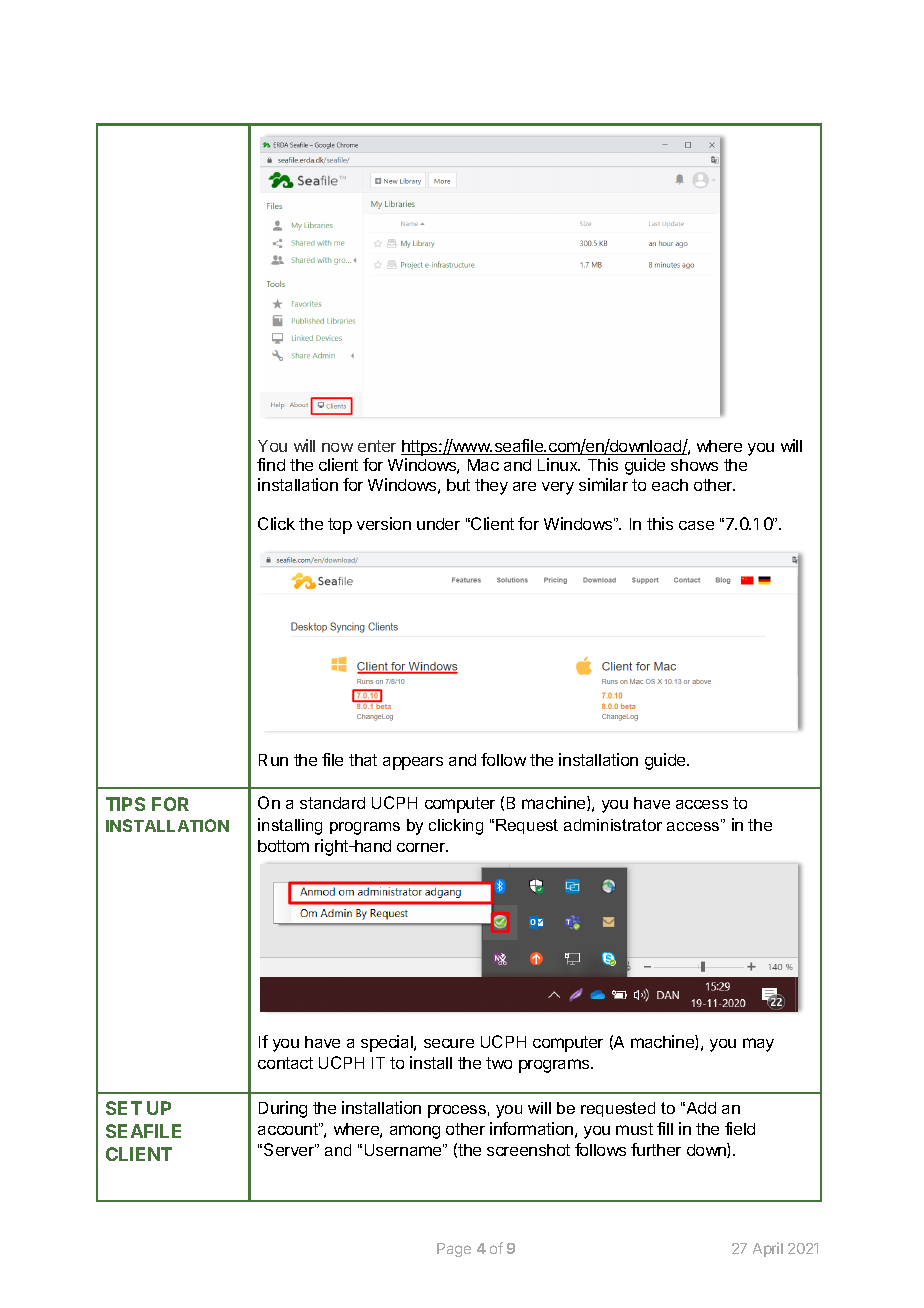 This image has height=1308, width=924. What do you see at coordinates (271, 464) in the image?
I see `find` at bounding box center [271, 464].
